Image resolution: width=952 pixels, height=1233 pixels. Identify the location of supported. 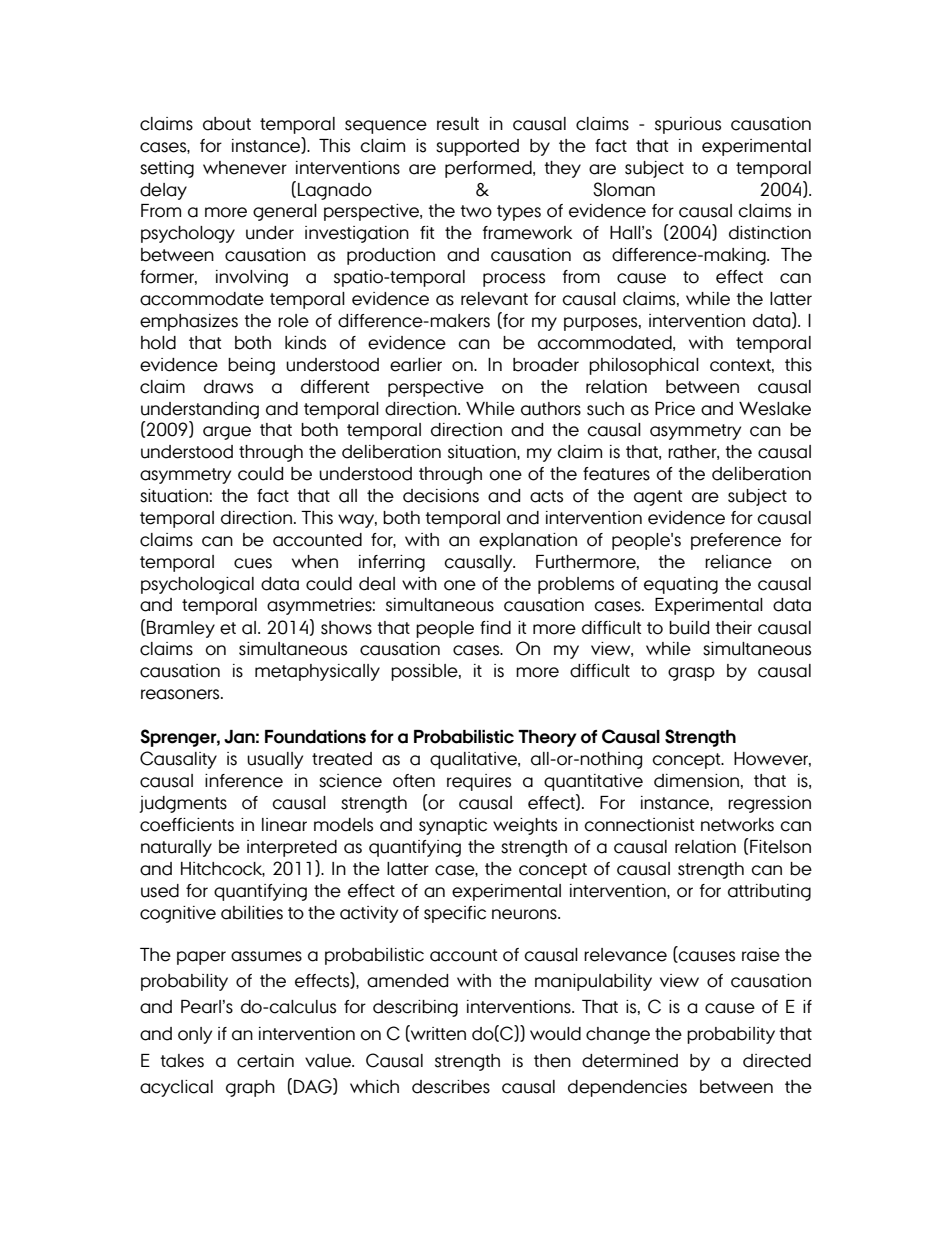
(477, 147).
